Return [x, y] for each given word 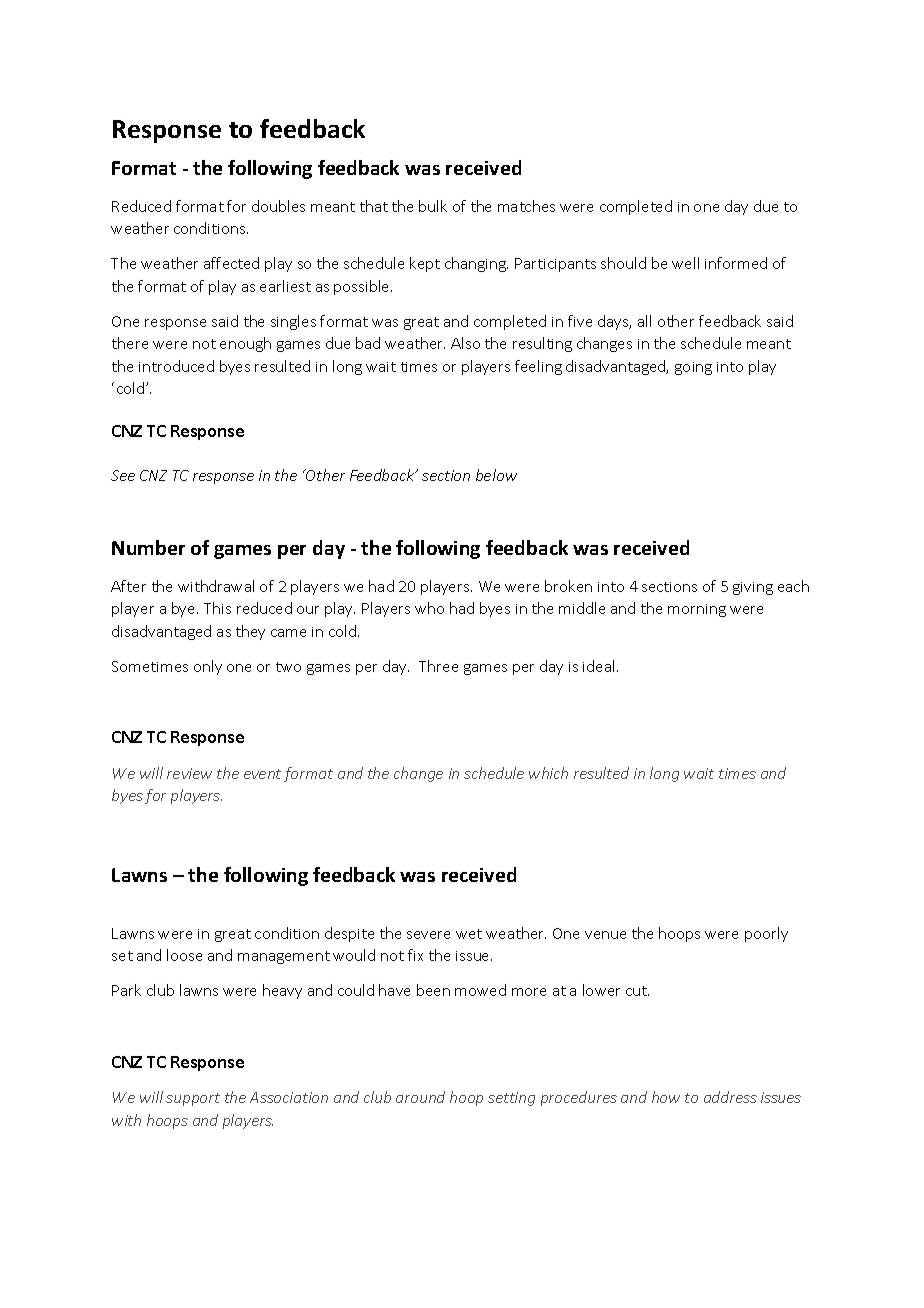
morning [697, 610]
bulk [433, 206]
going [693, 368]
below [496, 475]
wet [469, 934]
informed [736, 263]
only [208, 667]
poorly [766, 934]
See [123, 475]
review [189, 773]
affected [231, 263]
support [193, 1099]
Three [438, 666]
